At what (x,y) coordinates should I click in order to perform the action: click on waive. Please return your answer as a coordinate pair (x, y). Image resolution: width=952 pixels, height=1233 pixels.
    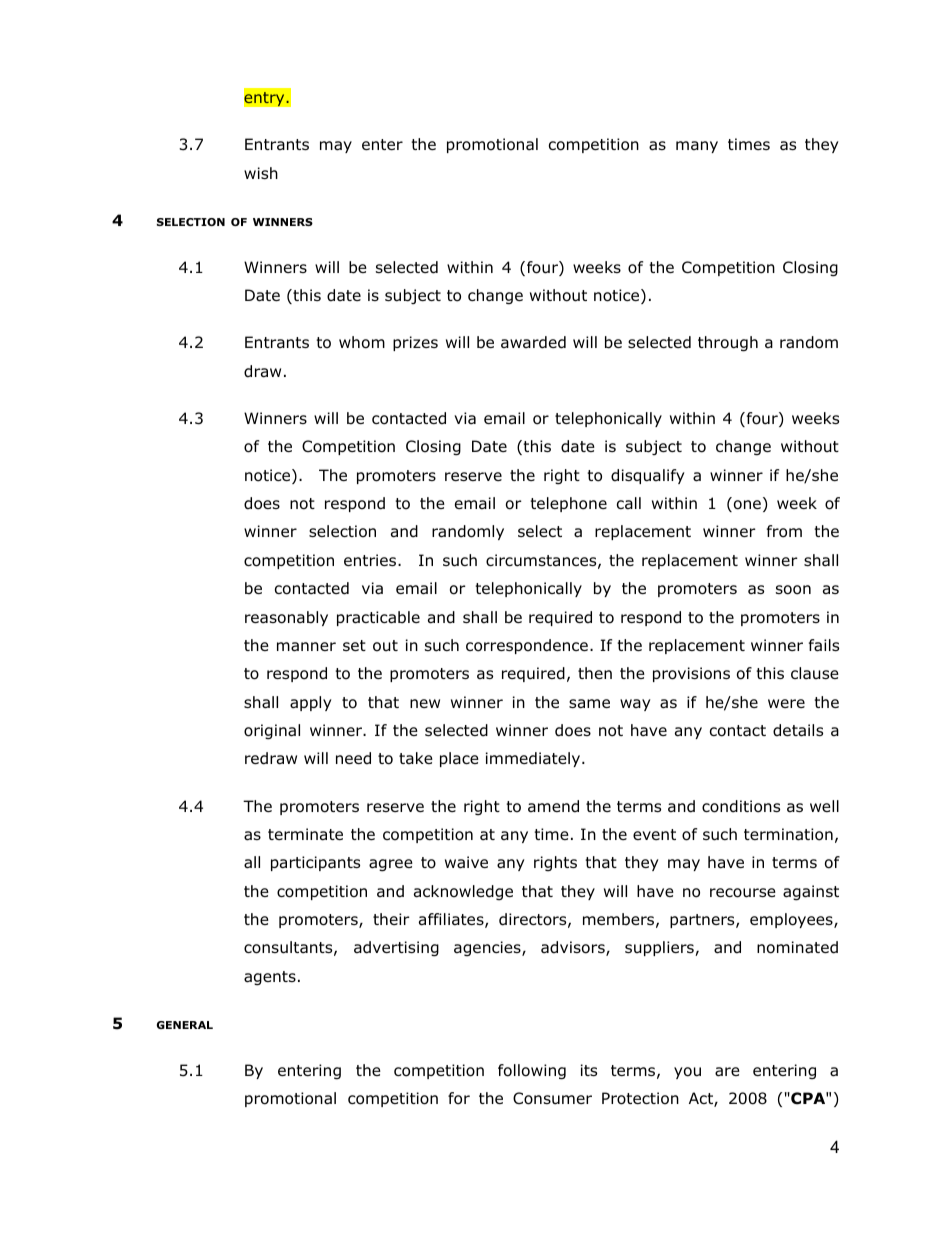
    Looking at the image, I should click on (466, 862).
